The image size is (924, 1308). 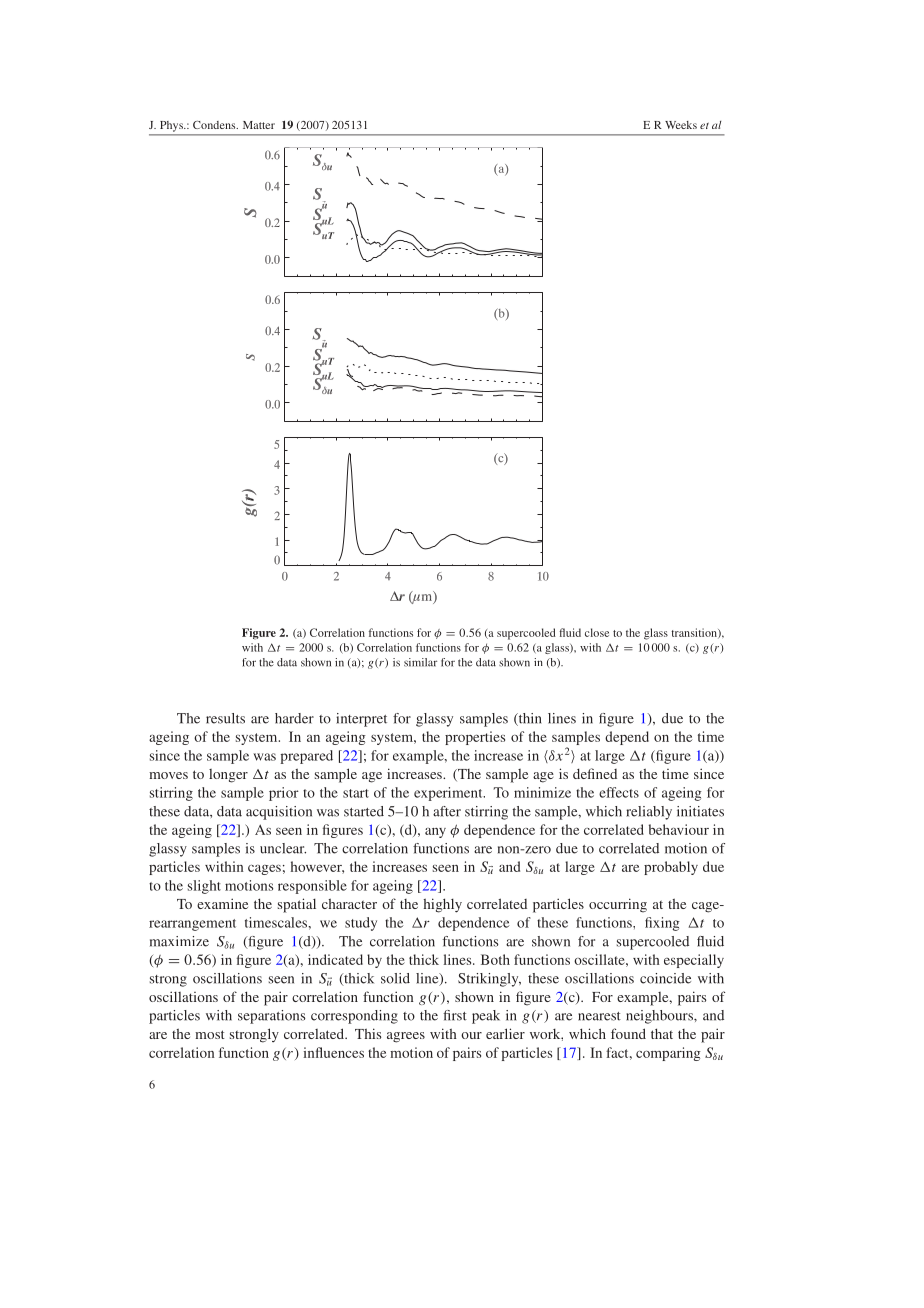 What do you see at coordinates (225, 718) in the screenshot?
I see `results` at bounding box center [225, 718].
